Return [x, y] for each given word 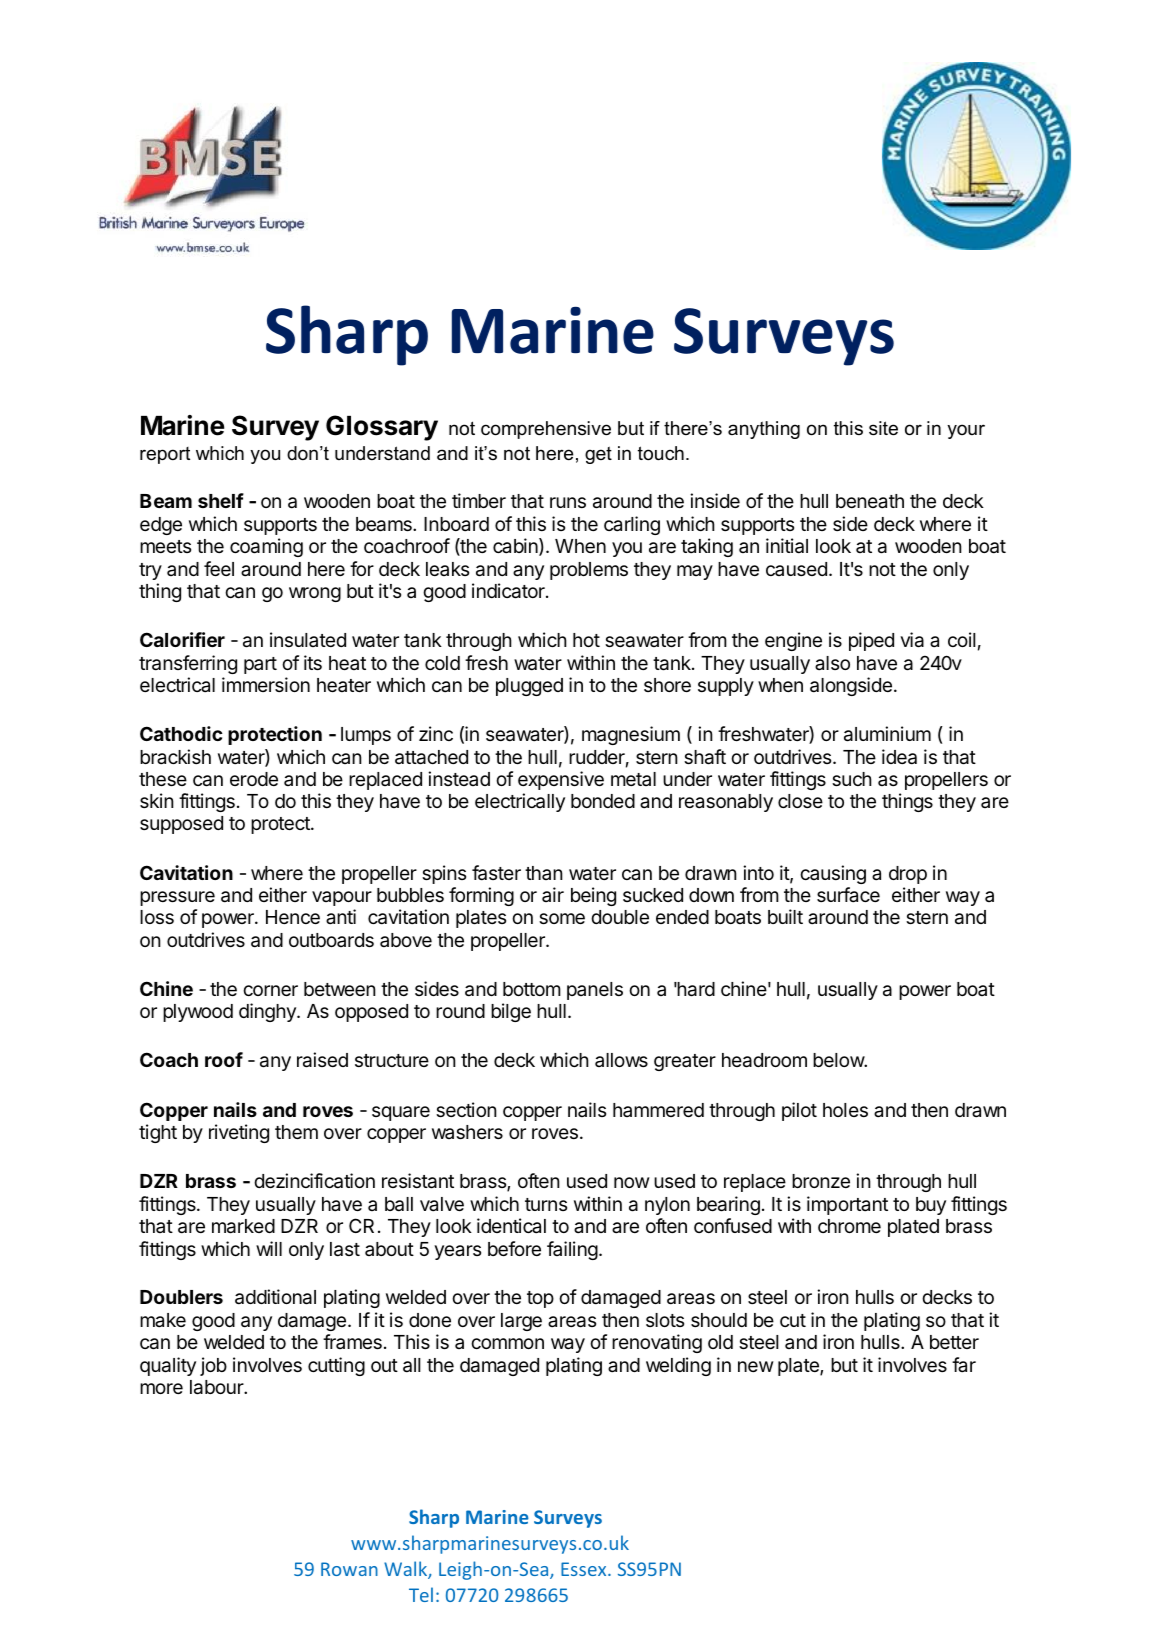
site [883, 428]
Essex [585, 1569]
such [852, 779]
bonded [603, 801]
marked [243, 1226]
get [598, 455]
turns [546, 1204]
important [847, 1205]
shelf [221, 500]
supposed [181, 825]
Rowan [349, 1569]
